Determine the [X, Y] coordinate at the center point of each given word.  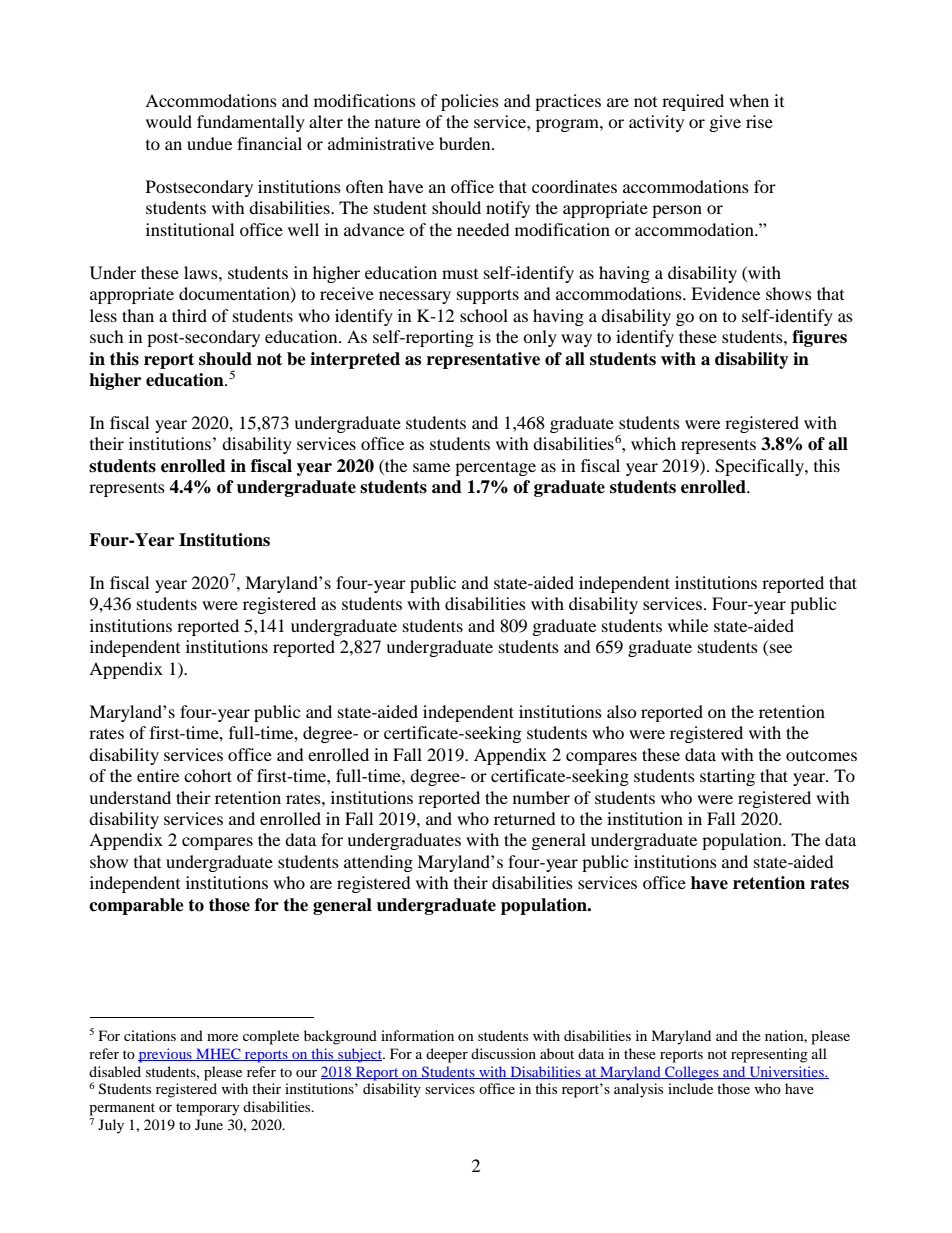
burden [466, 143]
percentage [495, 468]
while [688, 625]
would [169, 121]
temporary [208, 1109]
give [725, 123]
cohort [208, 775]
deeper [447, 1055]
